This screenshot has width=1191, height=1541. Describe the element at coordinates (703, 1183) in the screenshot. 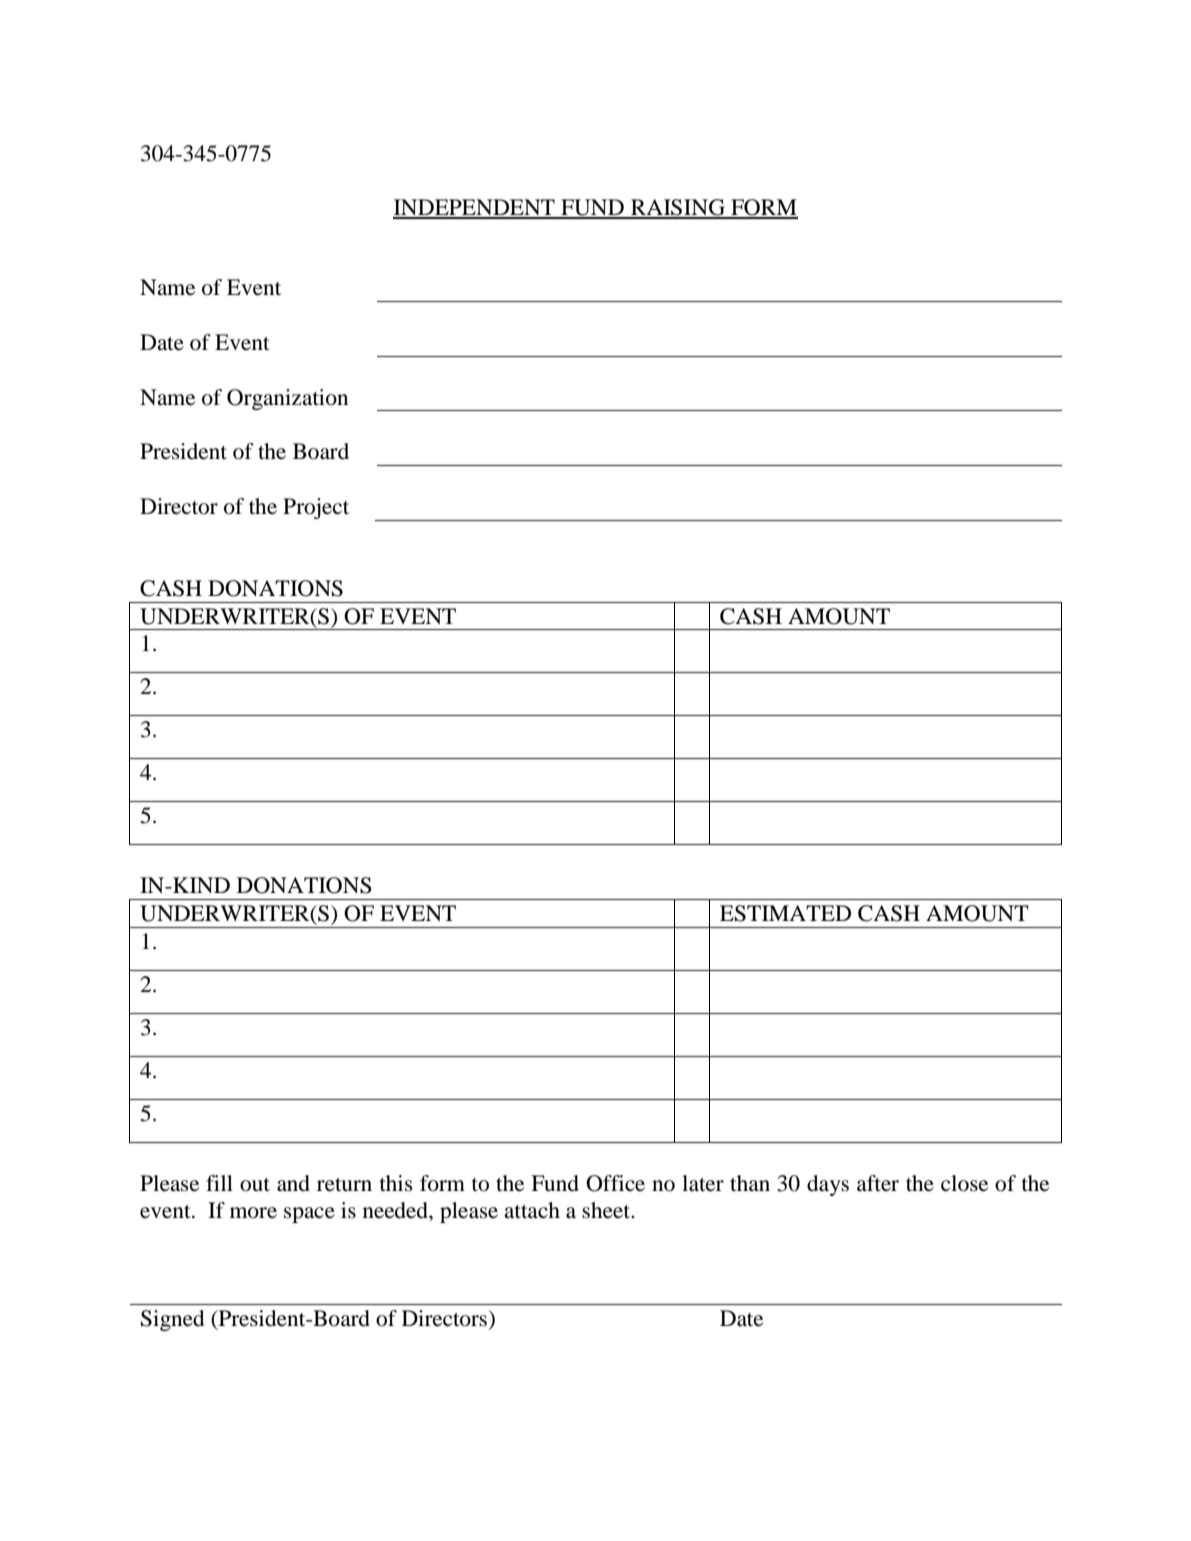

I see `later` at that location.
